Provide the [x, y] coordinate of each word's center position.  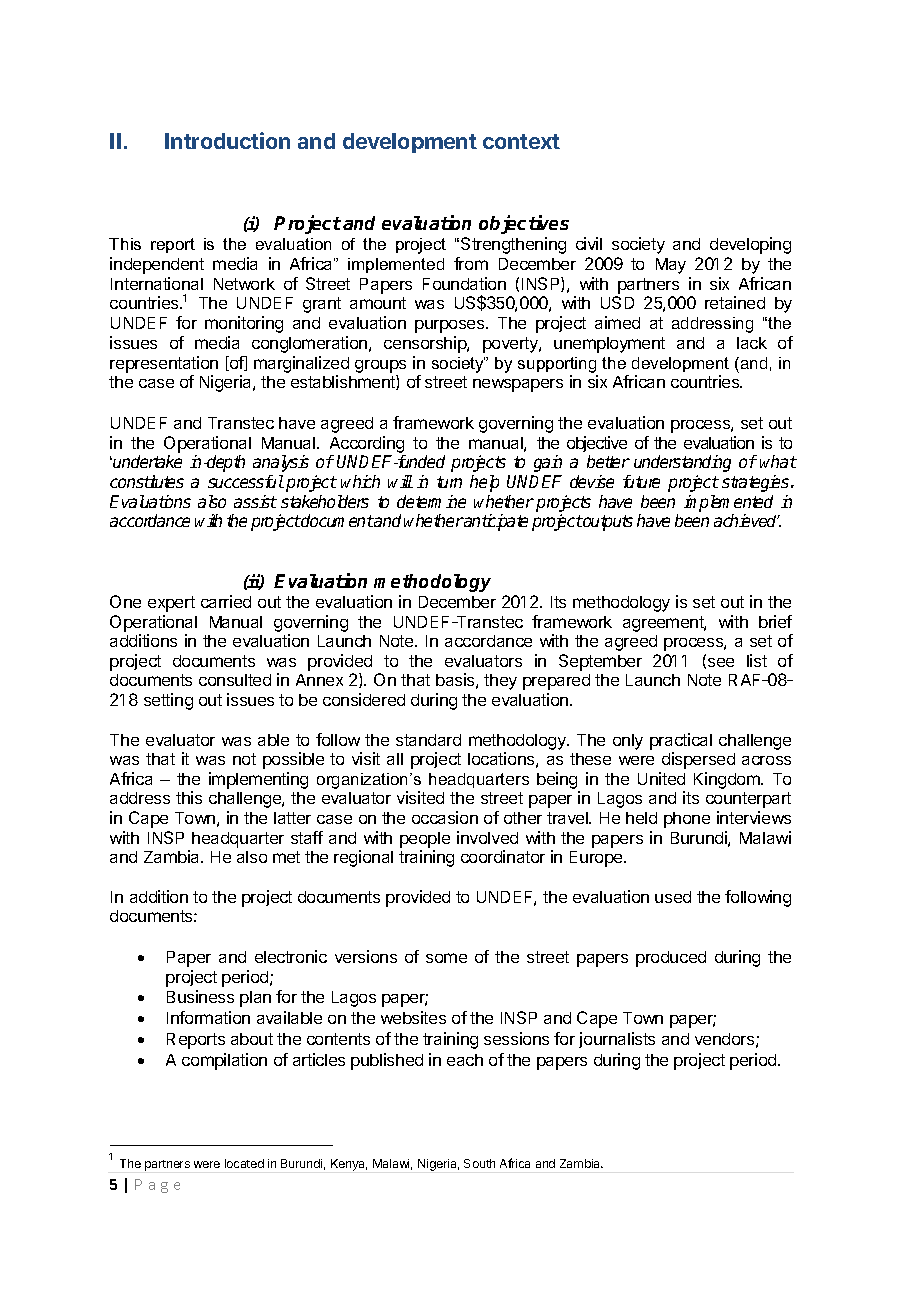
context [521, 141]
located [244, 1163]
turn [449, 482]
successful [246, 481]
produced [671, 959]
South [479, 1163]
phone [687, 820]
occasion [445, 817]
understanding [682, 463]
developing [750, 245]
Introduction [227, 140]
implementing [258, 780]
